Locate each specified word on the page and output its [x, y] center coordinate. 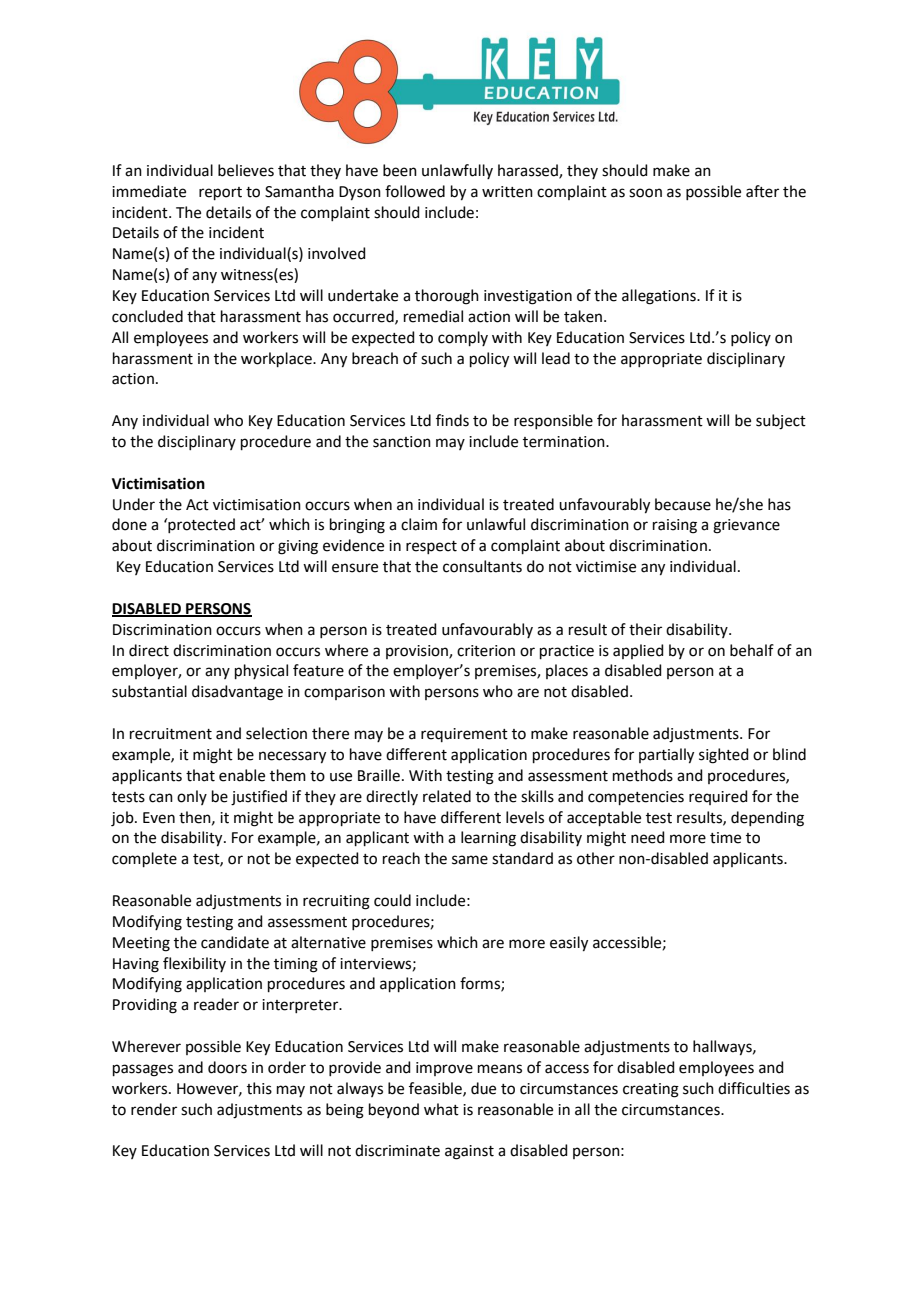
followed [415, 191]
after [762, 191]
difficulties [754, 1088]
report [220, 193]
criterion [486, 651]
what [441, 1109]
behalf [752, 650]
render [154, 1109]
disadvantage [237, 693]
